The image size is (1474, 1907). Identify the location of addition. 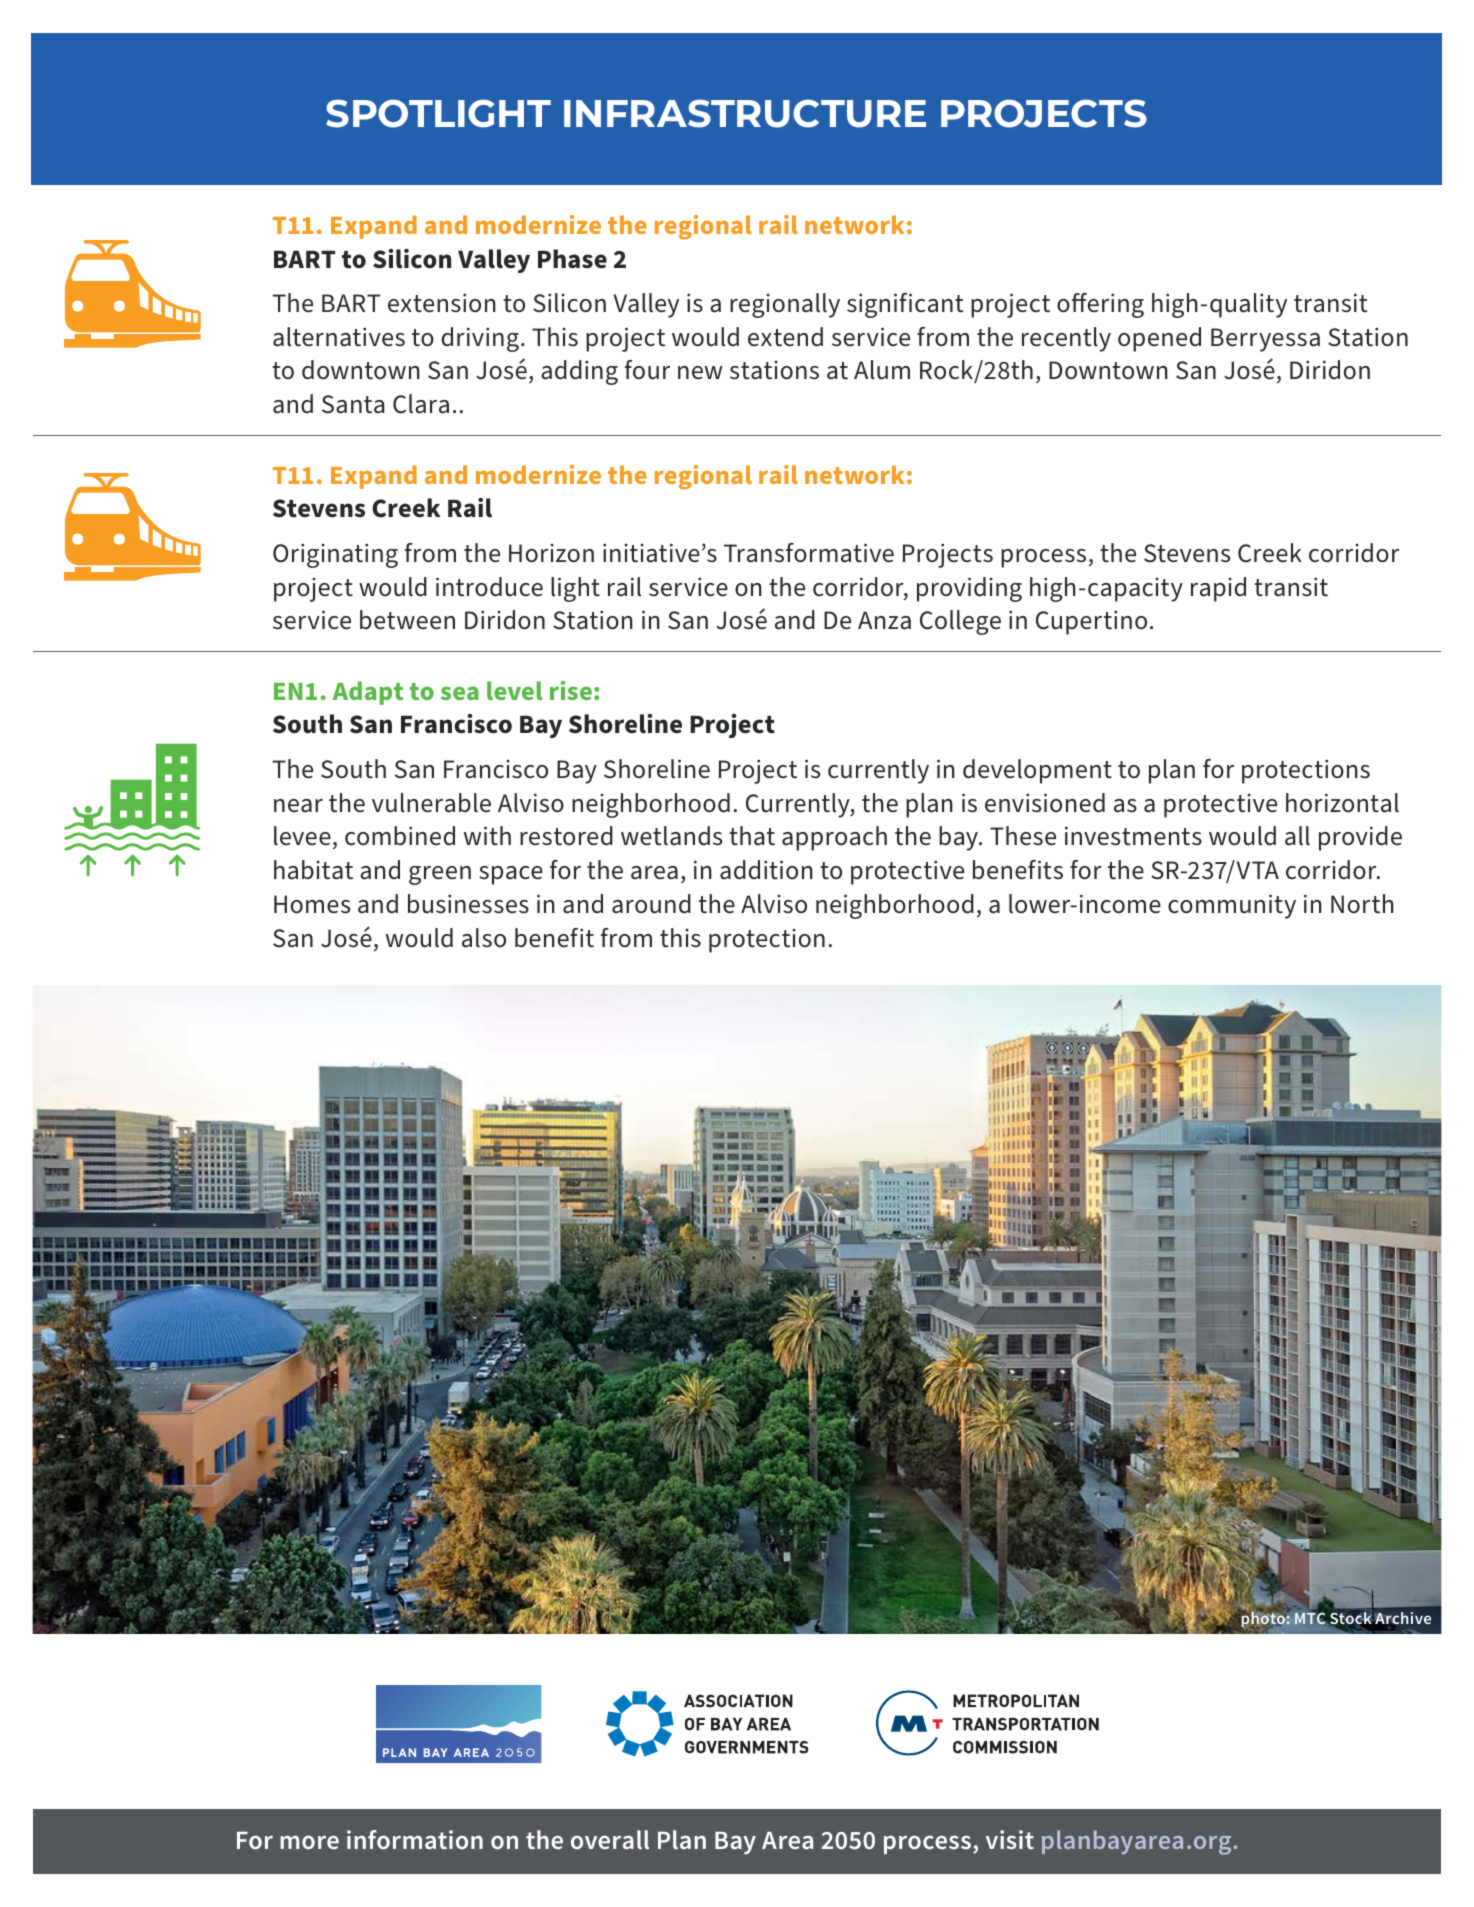
(766, 870).
